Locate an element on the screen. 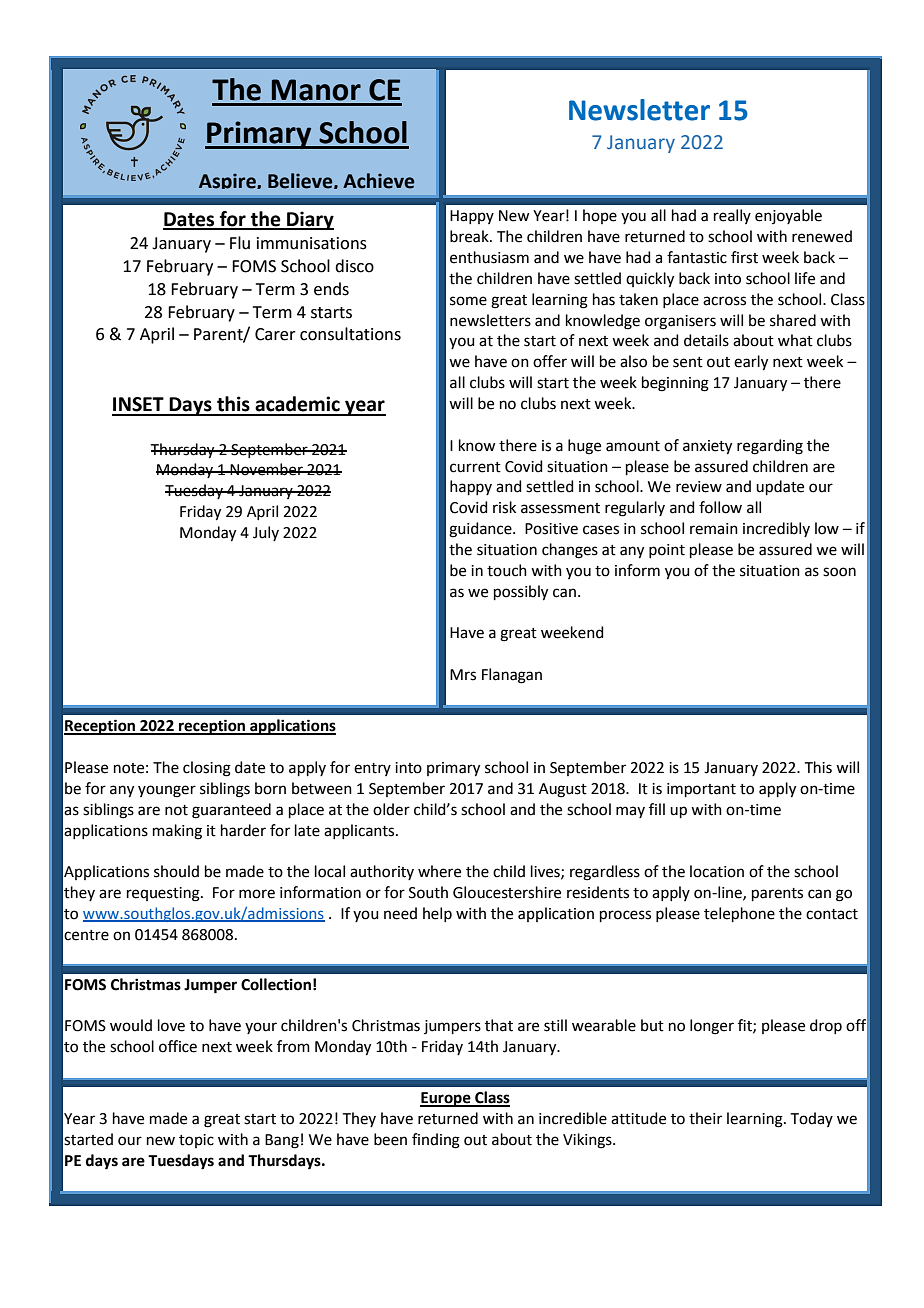  their is located at coordinates (705, 1118).
